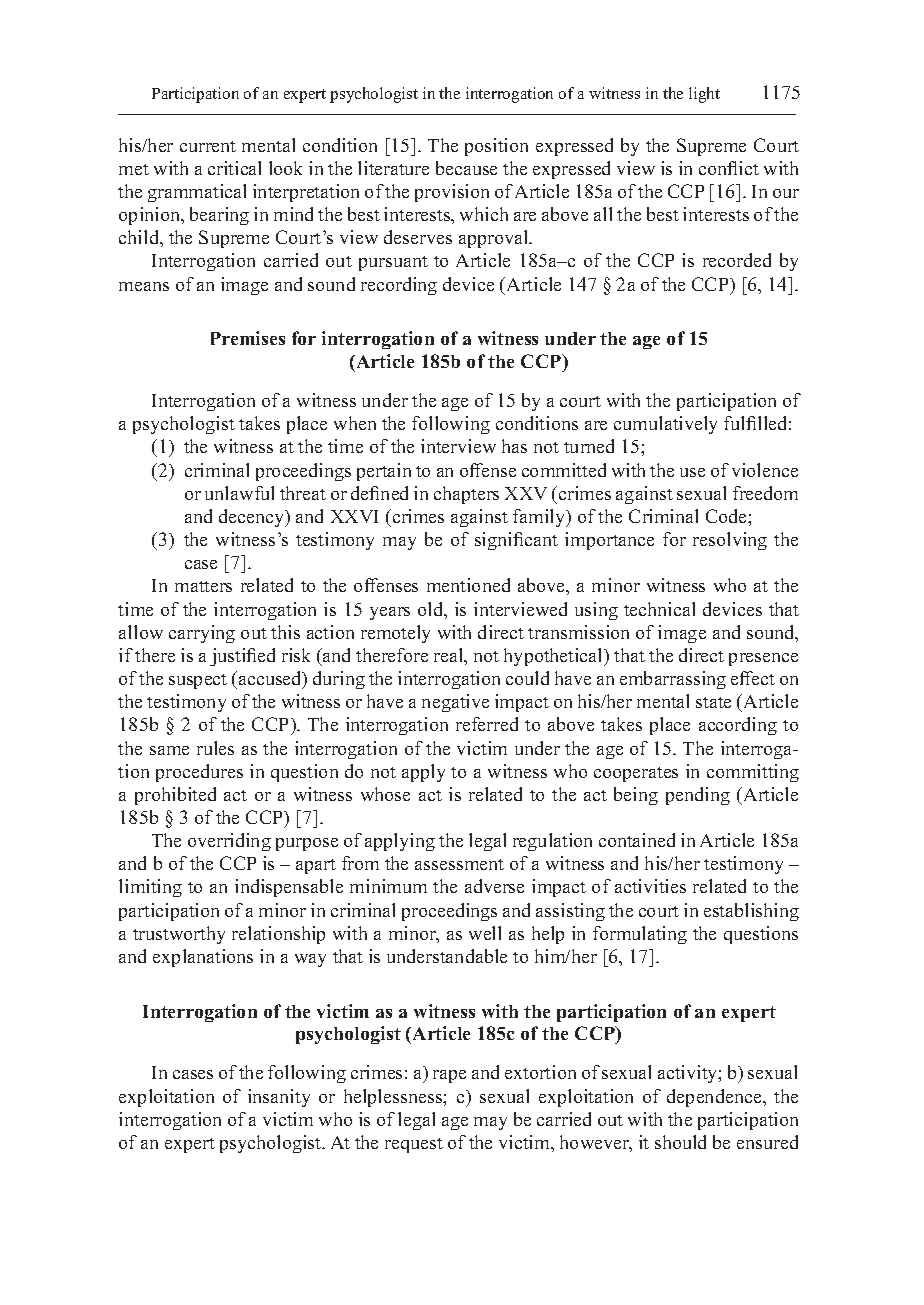 The image size is (924, 1305). What do you see at coordinates (279, 1098) in the screenshot?
I see `insanity` at bounding box center [279, 1098].
